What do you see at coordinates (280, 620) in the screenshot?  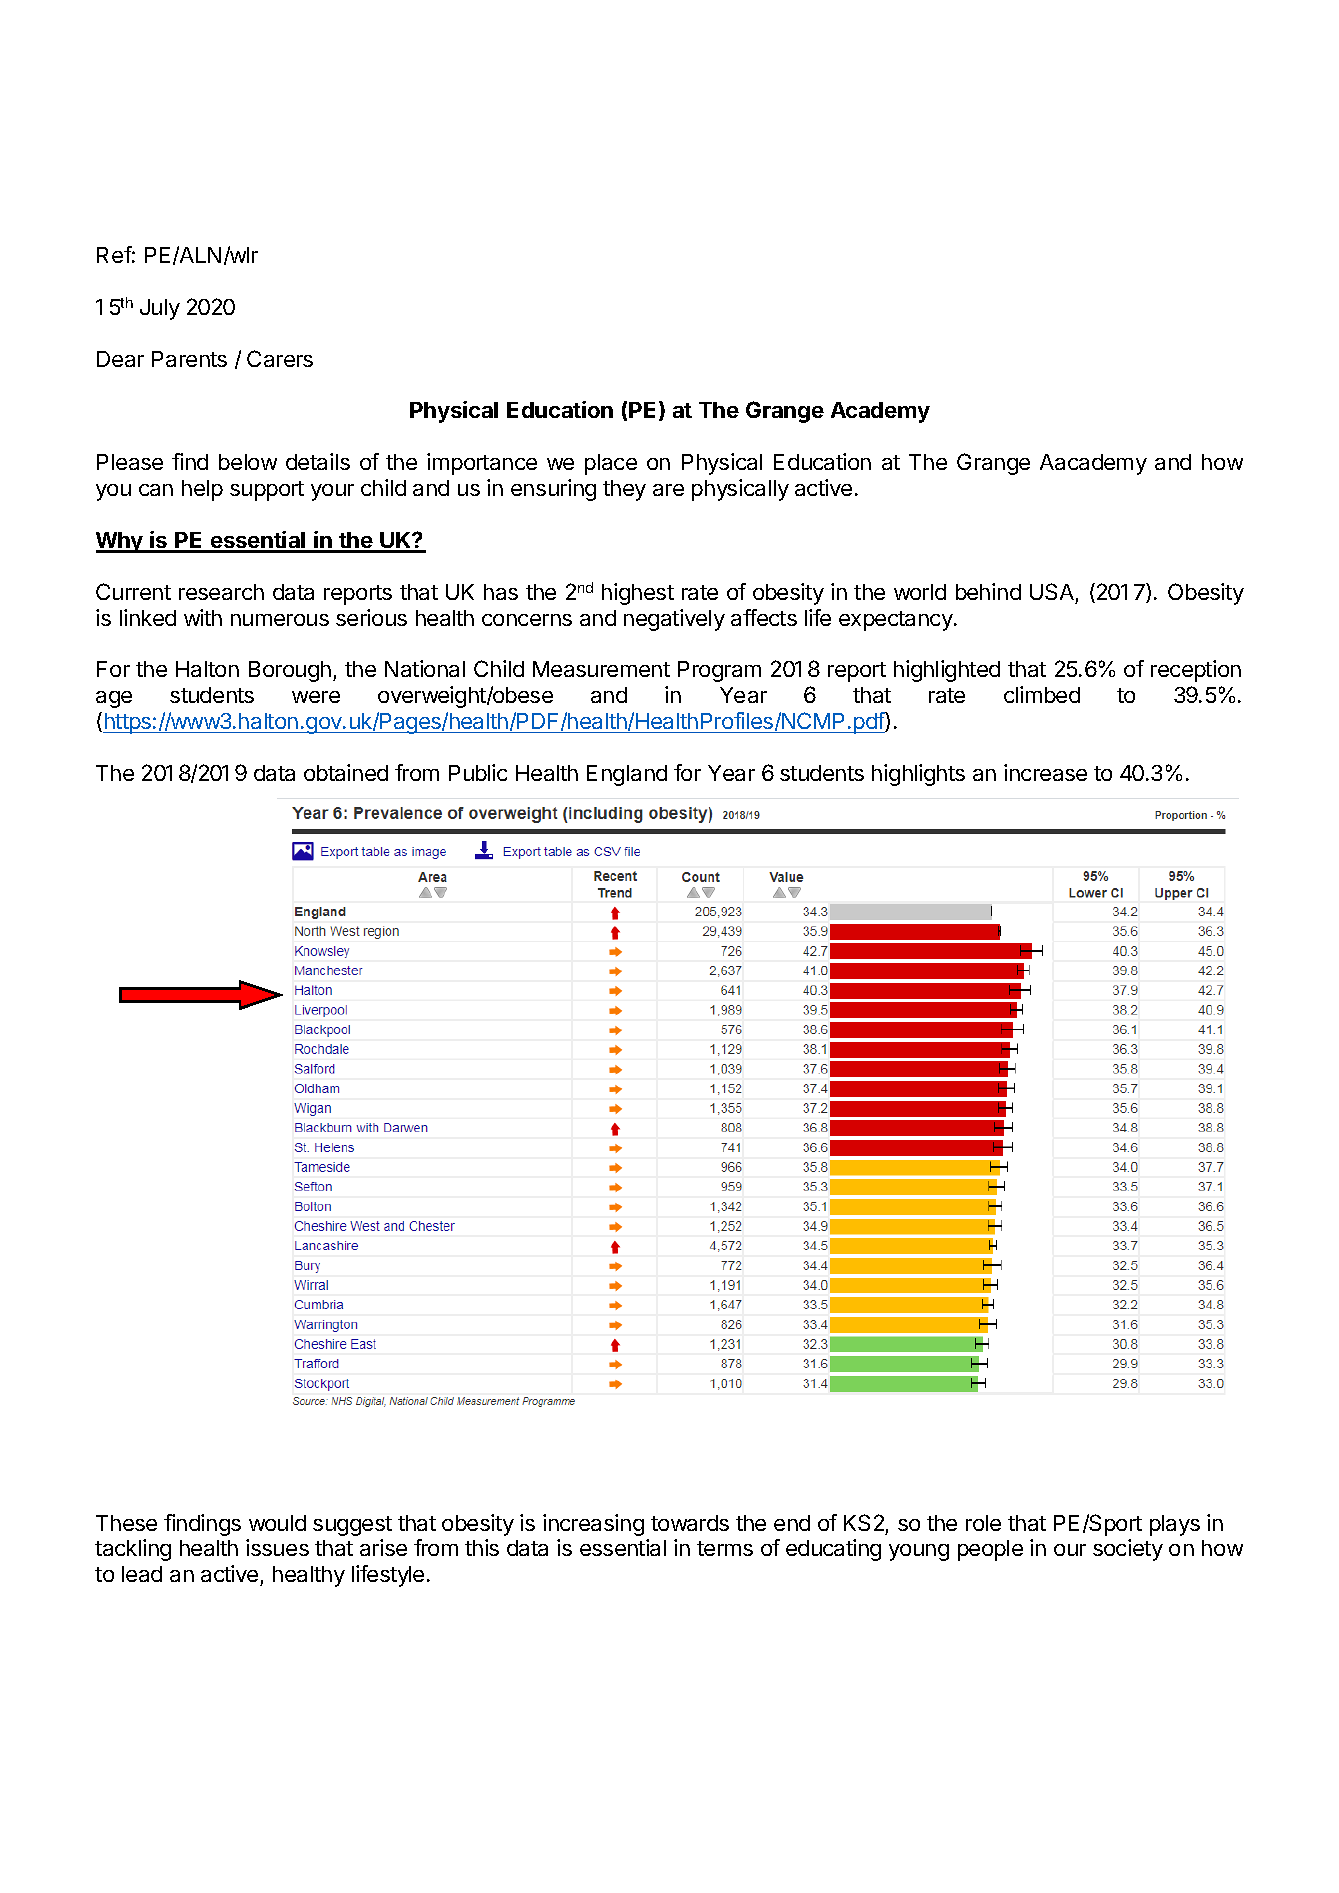 I see `numerous` at bounding box center [280, 620].
